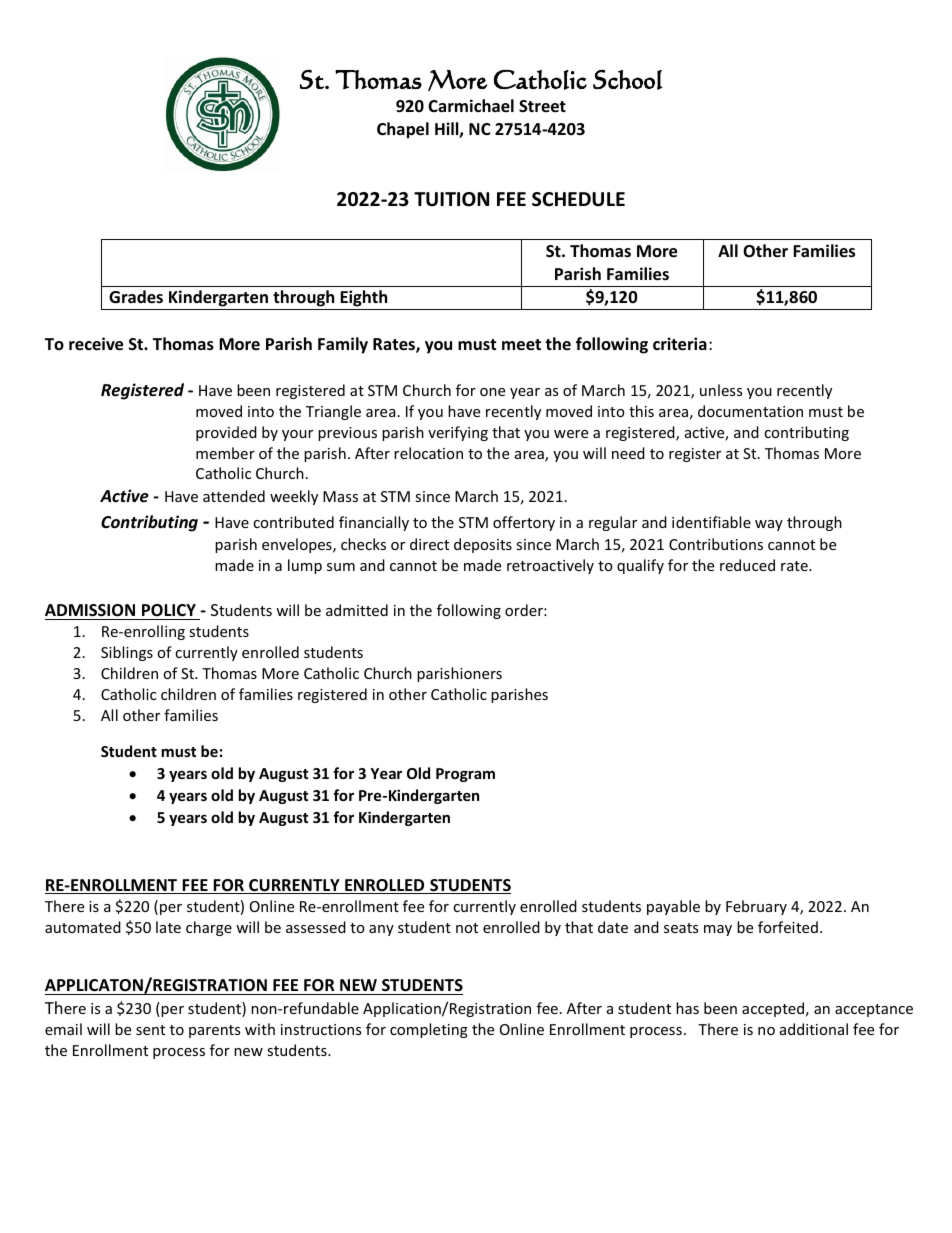  Describe the element at coordinates (458, 433) in the screenshot. I see `verifying` at that location.
